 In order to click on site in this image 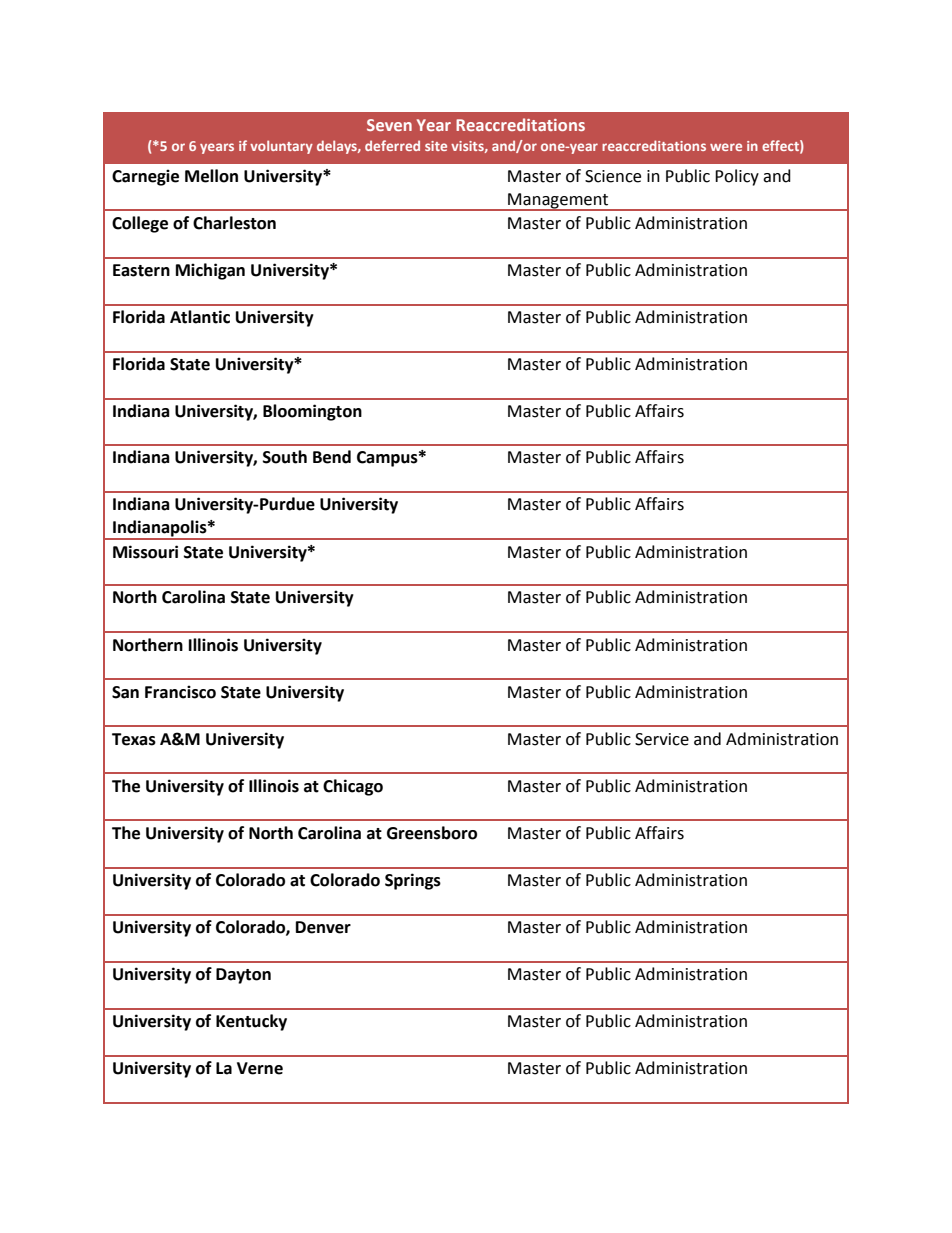, I will do `click(436, 146)`.
